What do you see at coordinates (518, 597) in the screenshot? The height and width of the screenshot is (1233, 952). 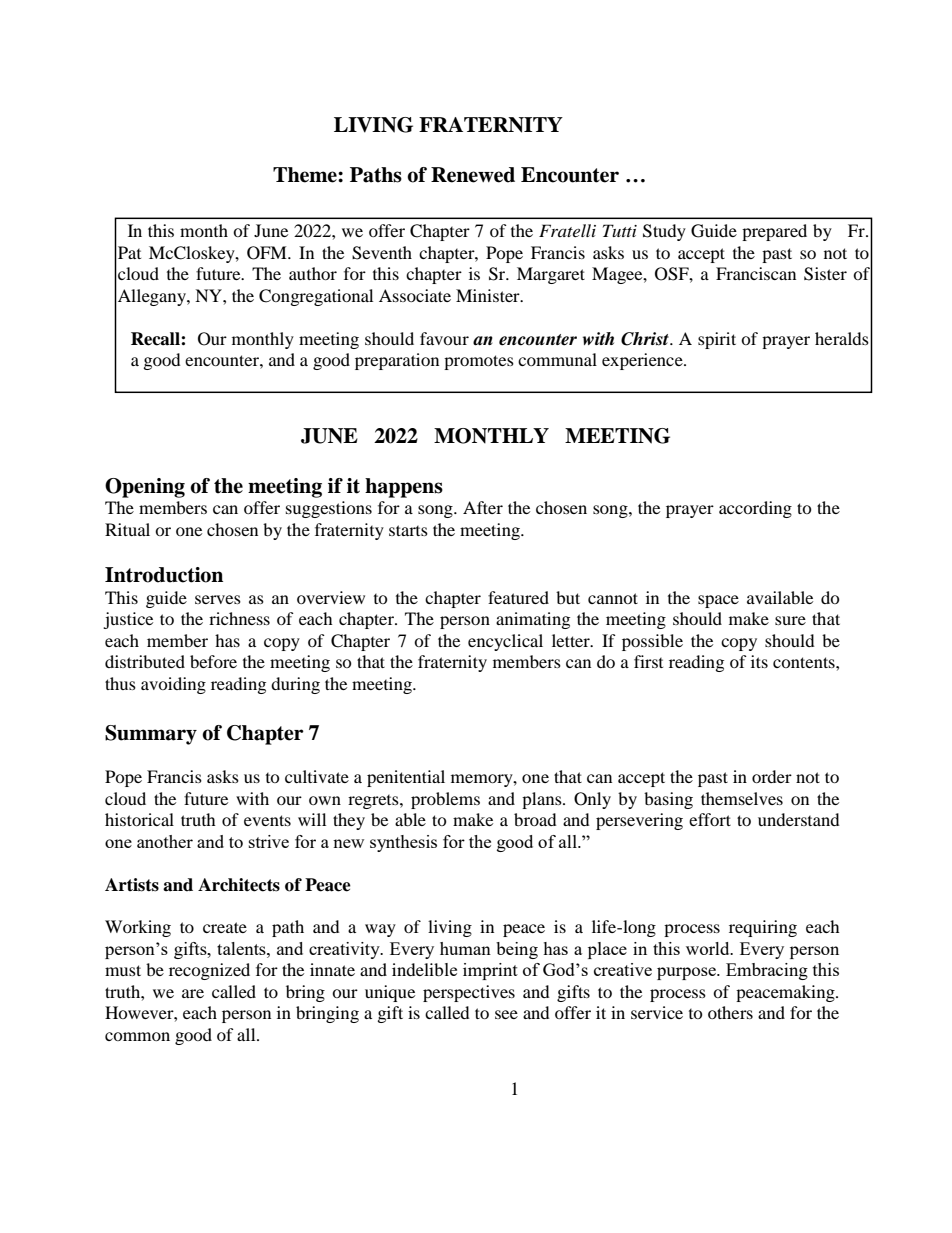 I see `featured` at bounding box center [518, 597].
